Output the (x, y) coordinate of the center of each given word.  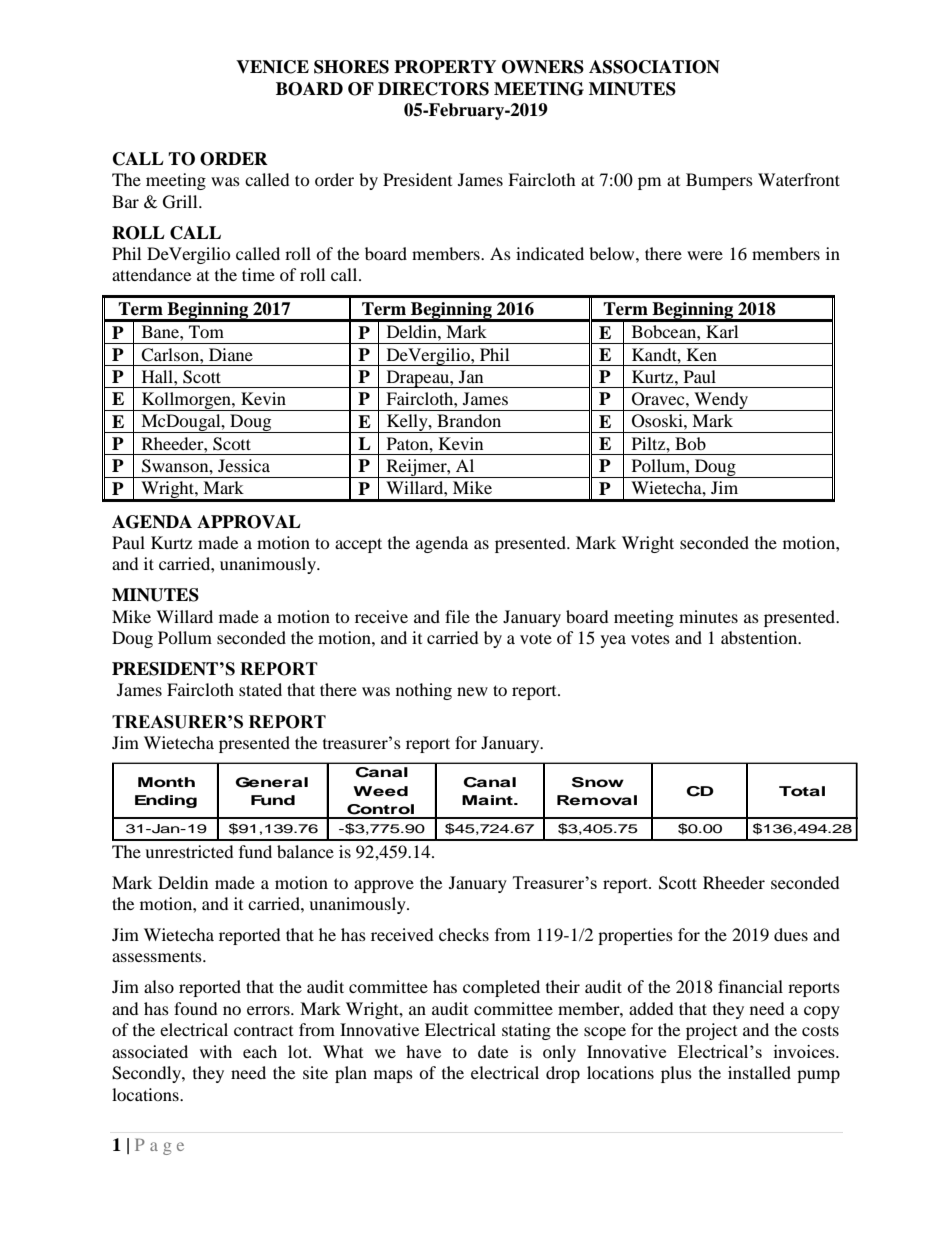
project (711, 1031)
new (472, 691)
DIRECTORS (433, 89)
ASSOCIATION (654, 67)
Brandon (469, 420)
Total (802, 791)
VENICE (272, 67)
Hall (158, 376)
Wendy (721, 401)
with (216, 1051)
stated (260, 689)
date (493, 1051)
